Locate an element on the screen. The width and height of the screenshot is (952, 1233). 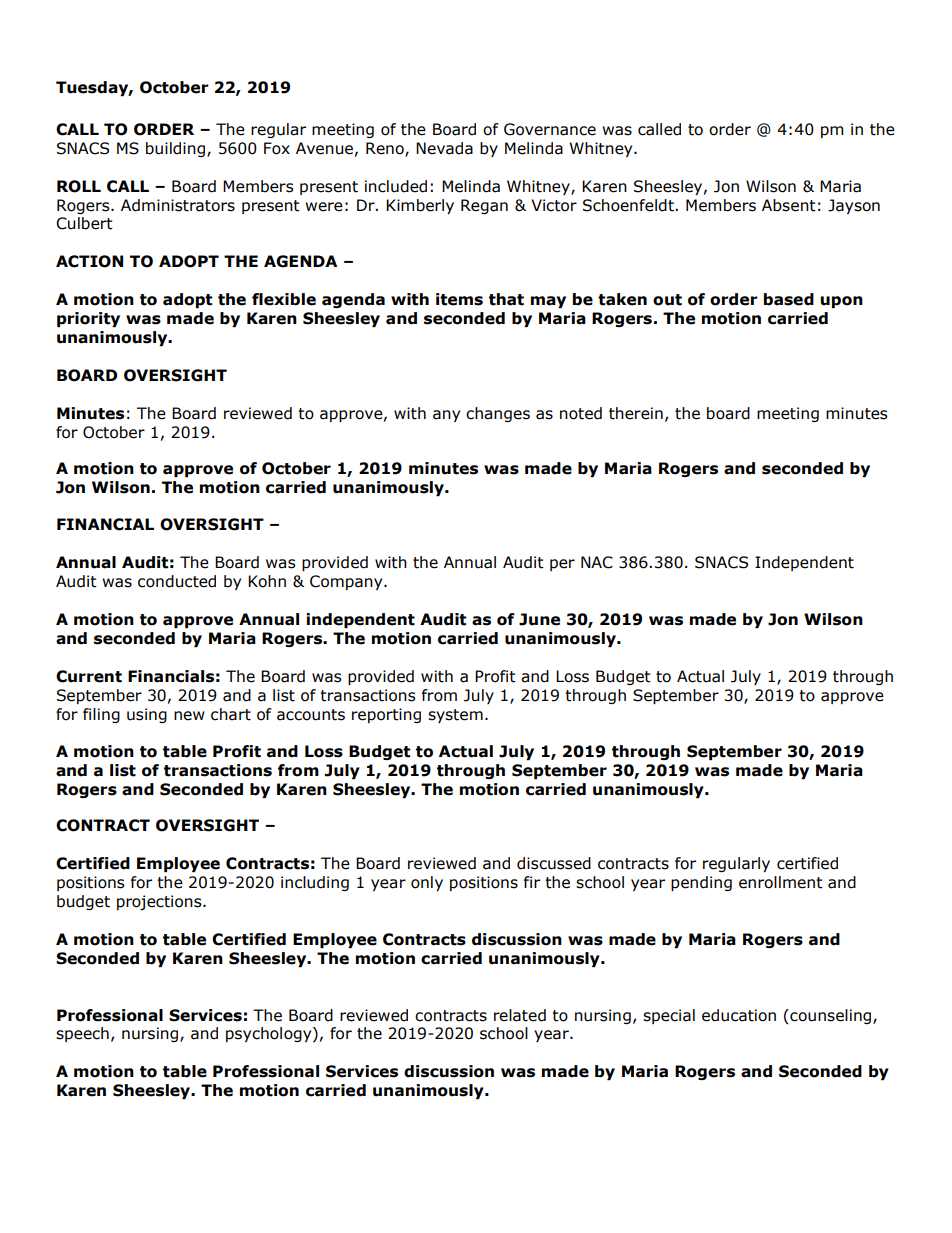
speech is located at coordinates (82, 1034).
